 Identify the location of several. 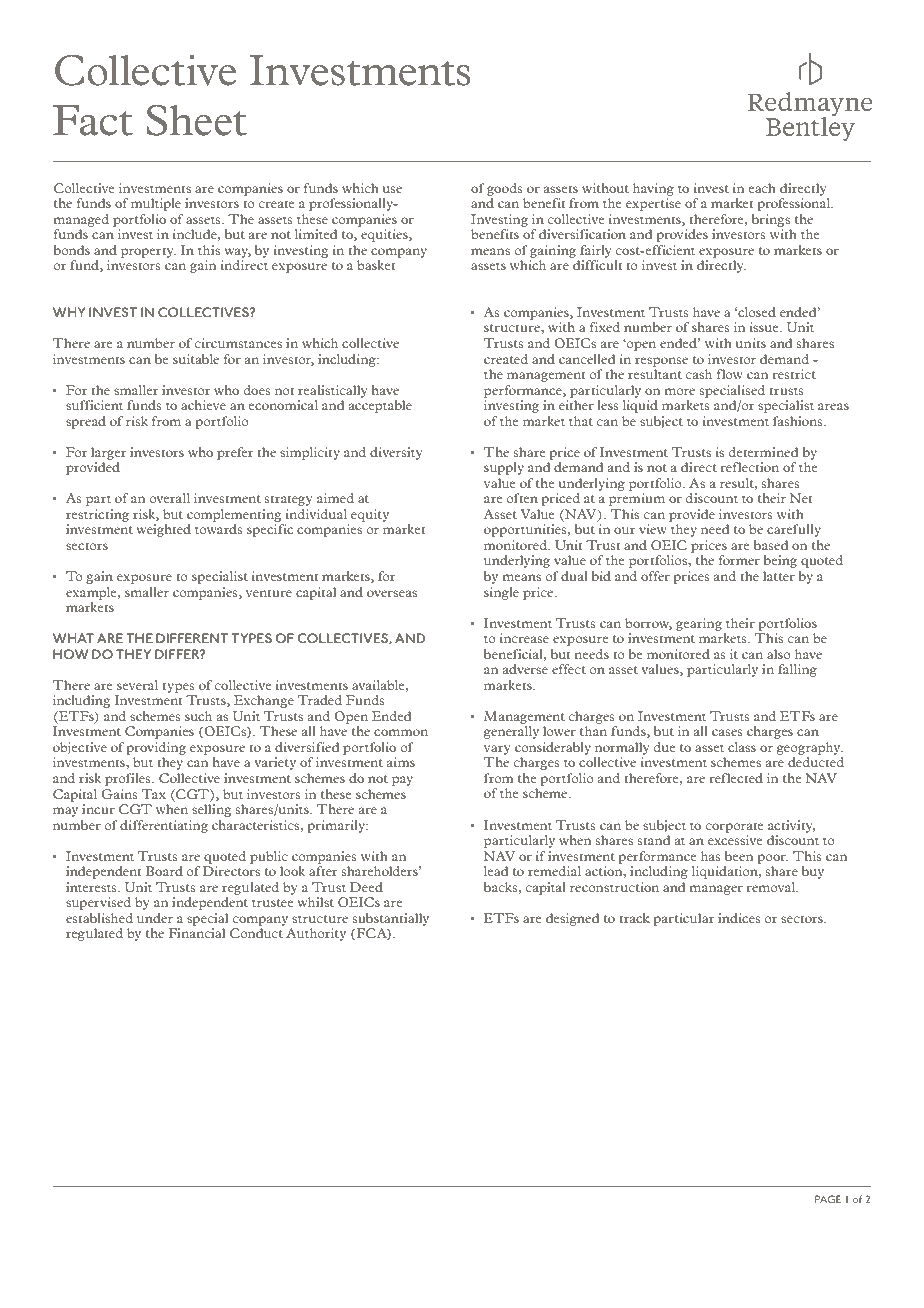
(137, 685).
